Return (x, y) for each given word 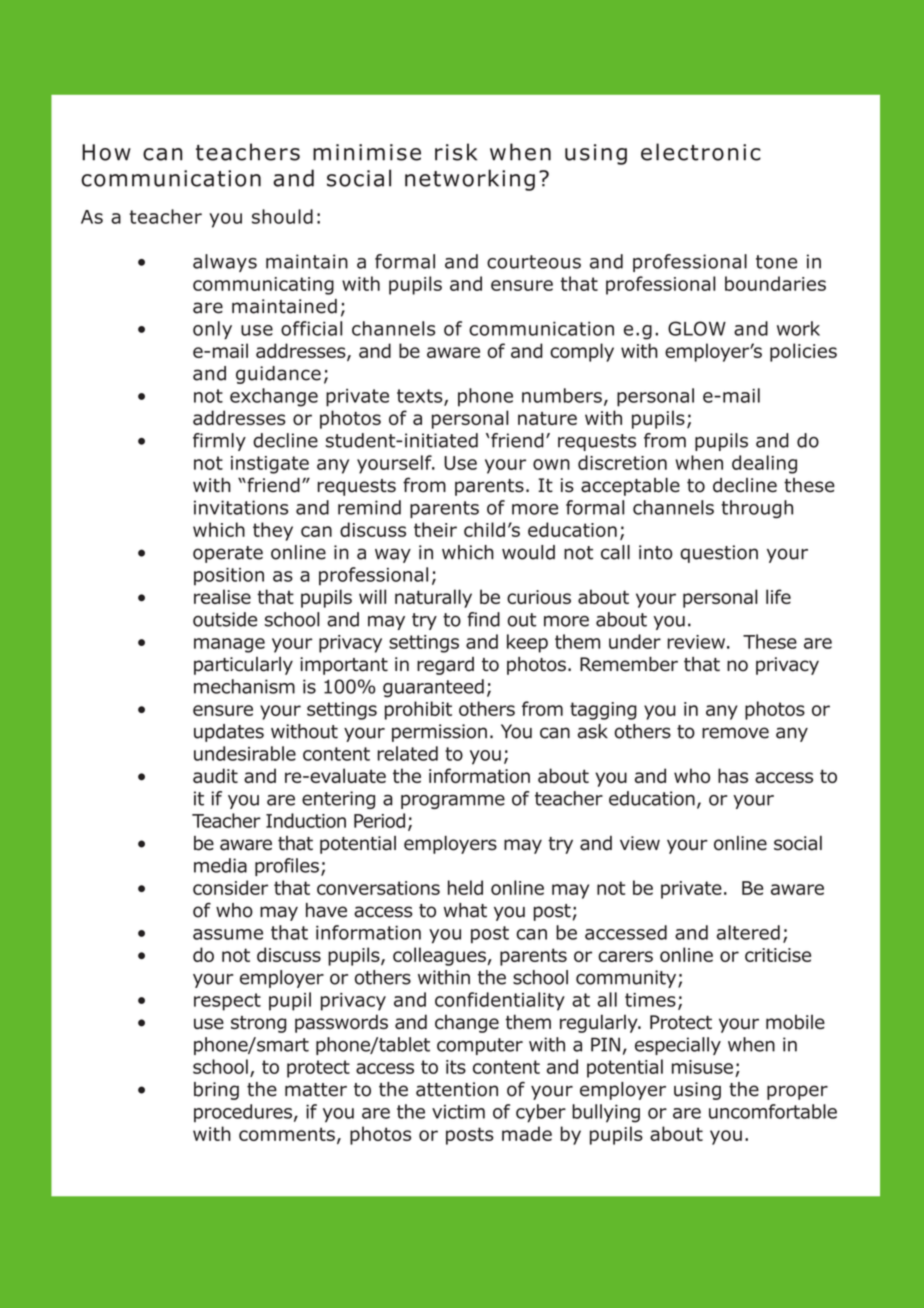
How (106, 152)
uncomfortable (773, 1111)
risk (456, 152)
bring (216, 1091)
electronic (701, 152)
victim (458, 1112)
